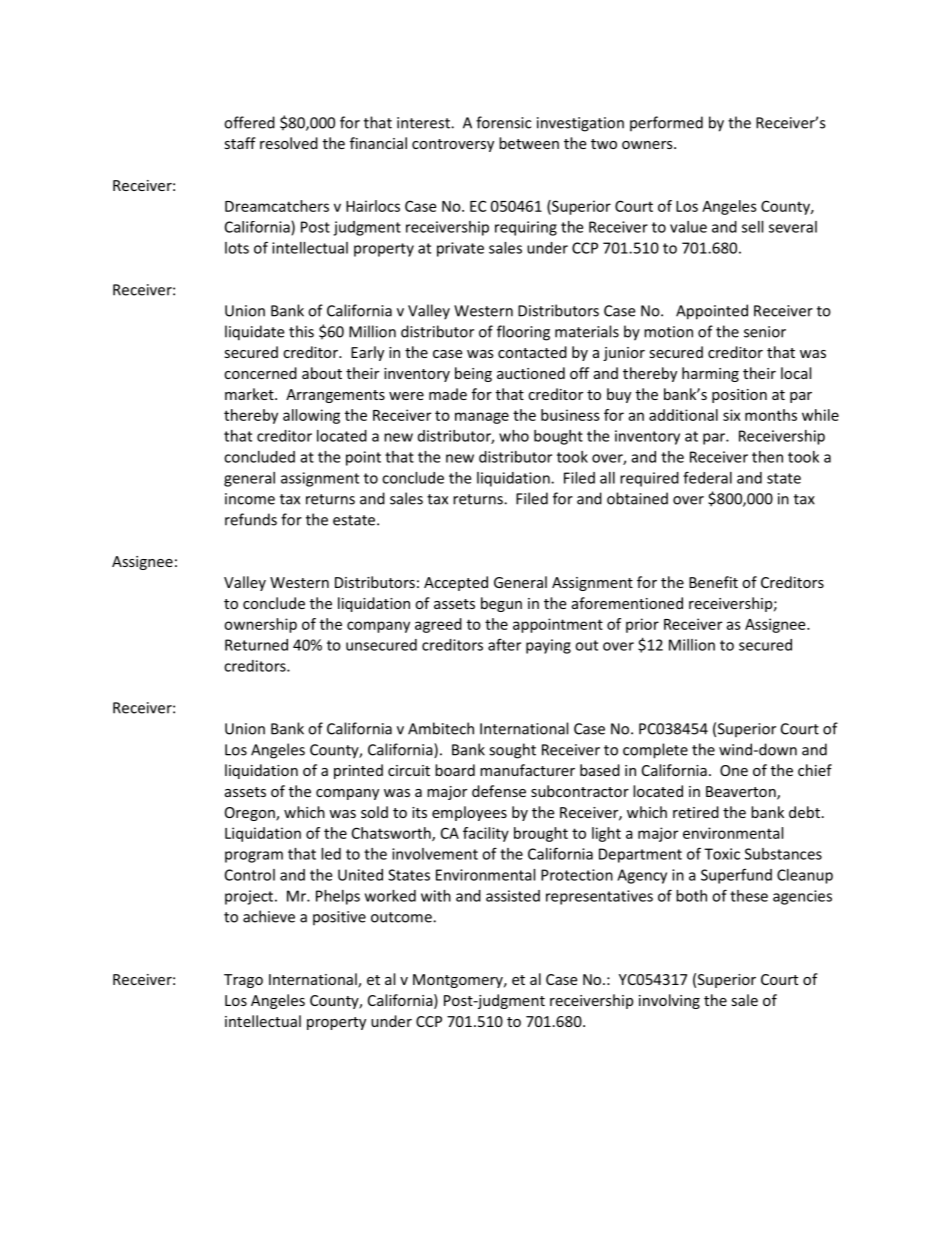 This screenshot has width=952, height=1233. I want to click on performed, so click(666, 124).
